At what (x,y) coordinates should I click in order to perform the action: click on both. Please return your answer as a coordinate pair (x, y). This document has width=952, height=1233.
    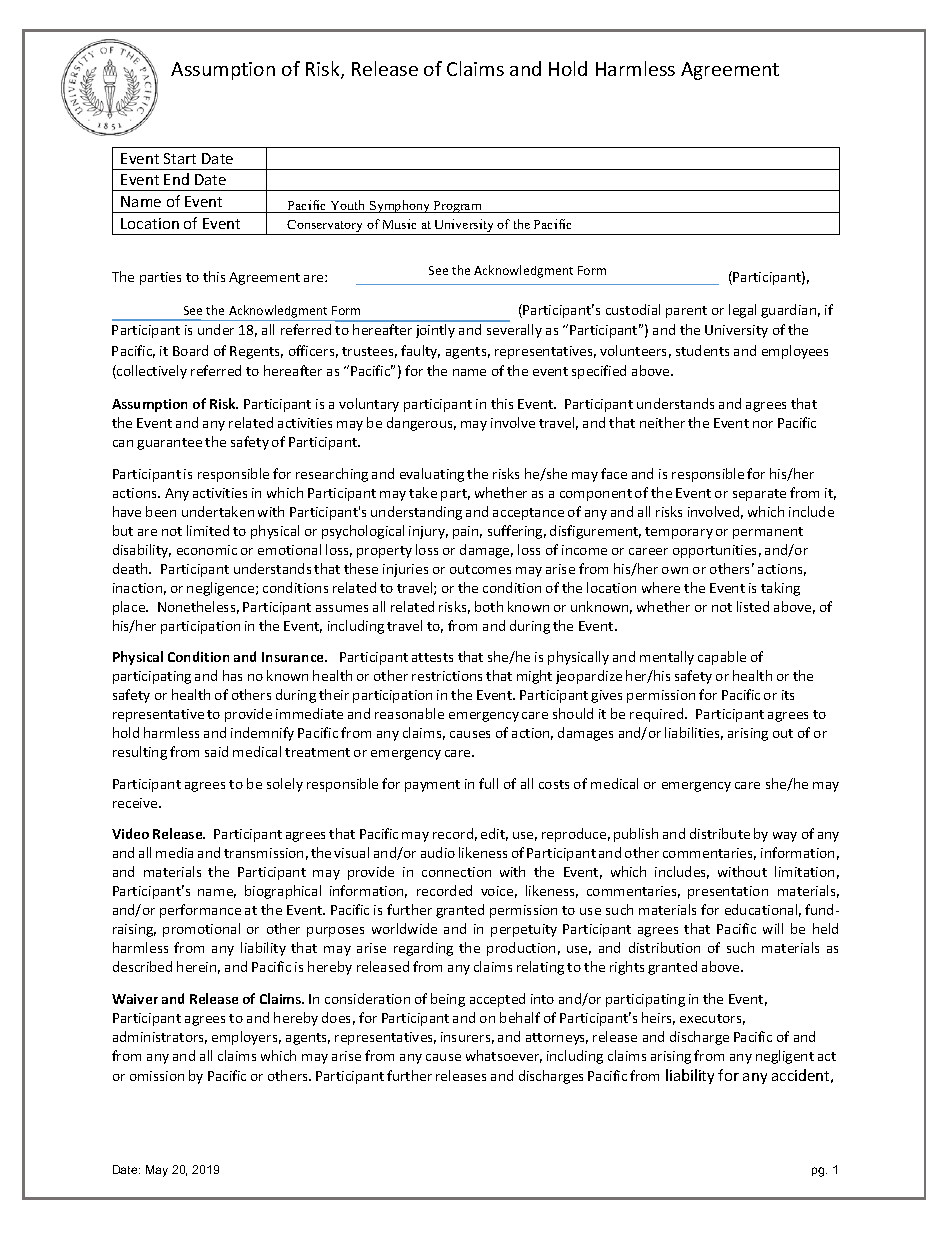
    Looking at the image, I should click on (489, 606).
